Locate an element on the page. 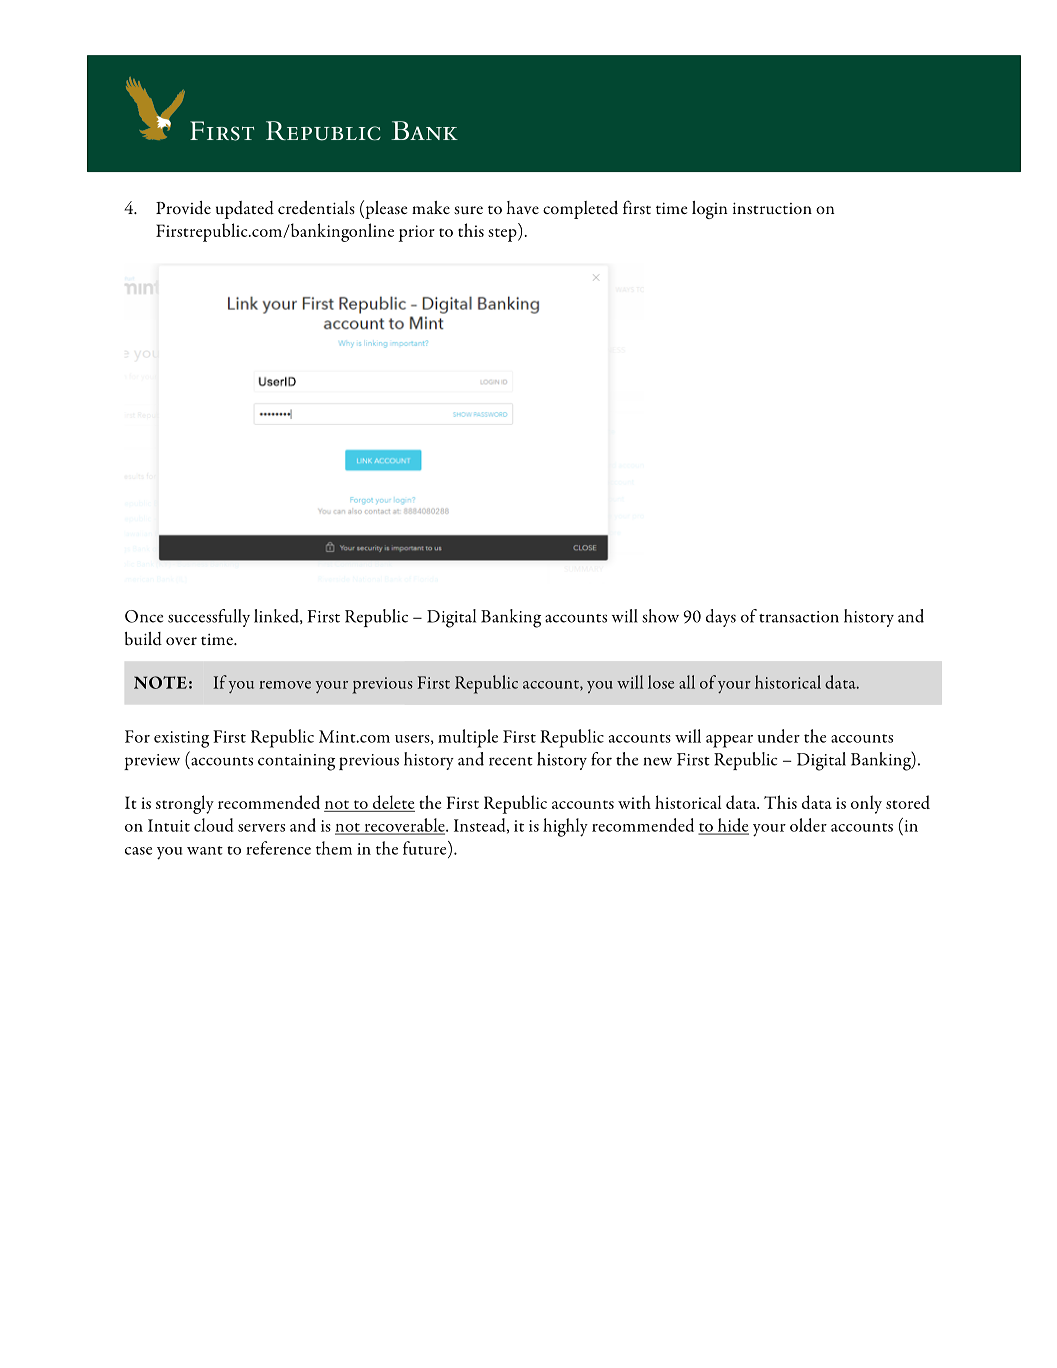  lose is located at coordinates (661, 682).
